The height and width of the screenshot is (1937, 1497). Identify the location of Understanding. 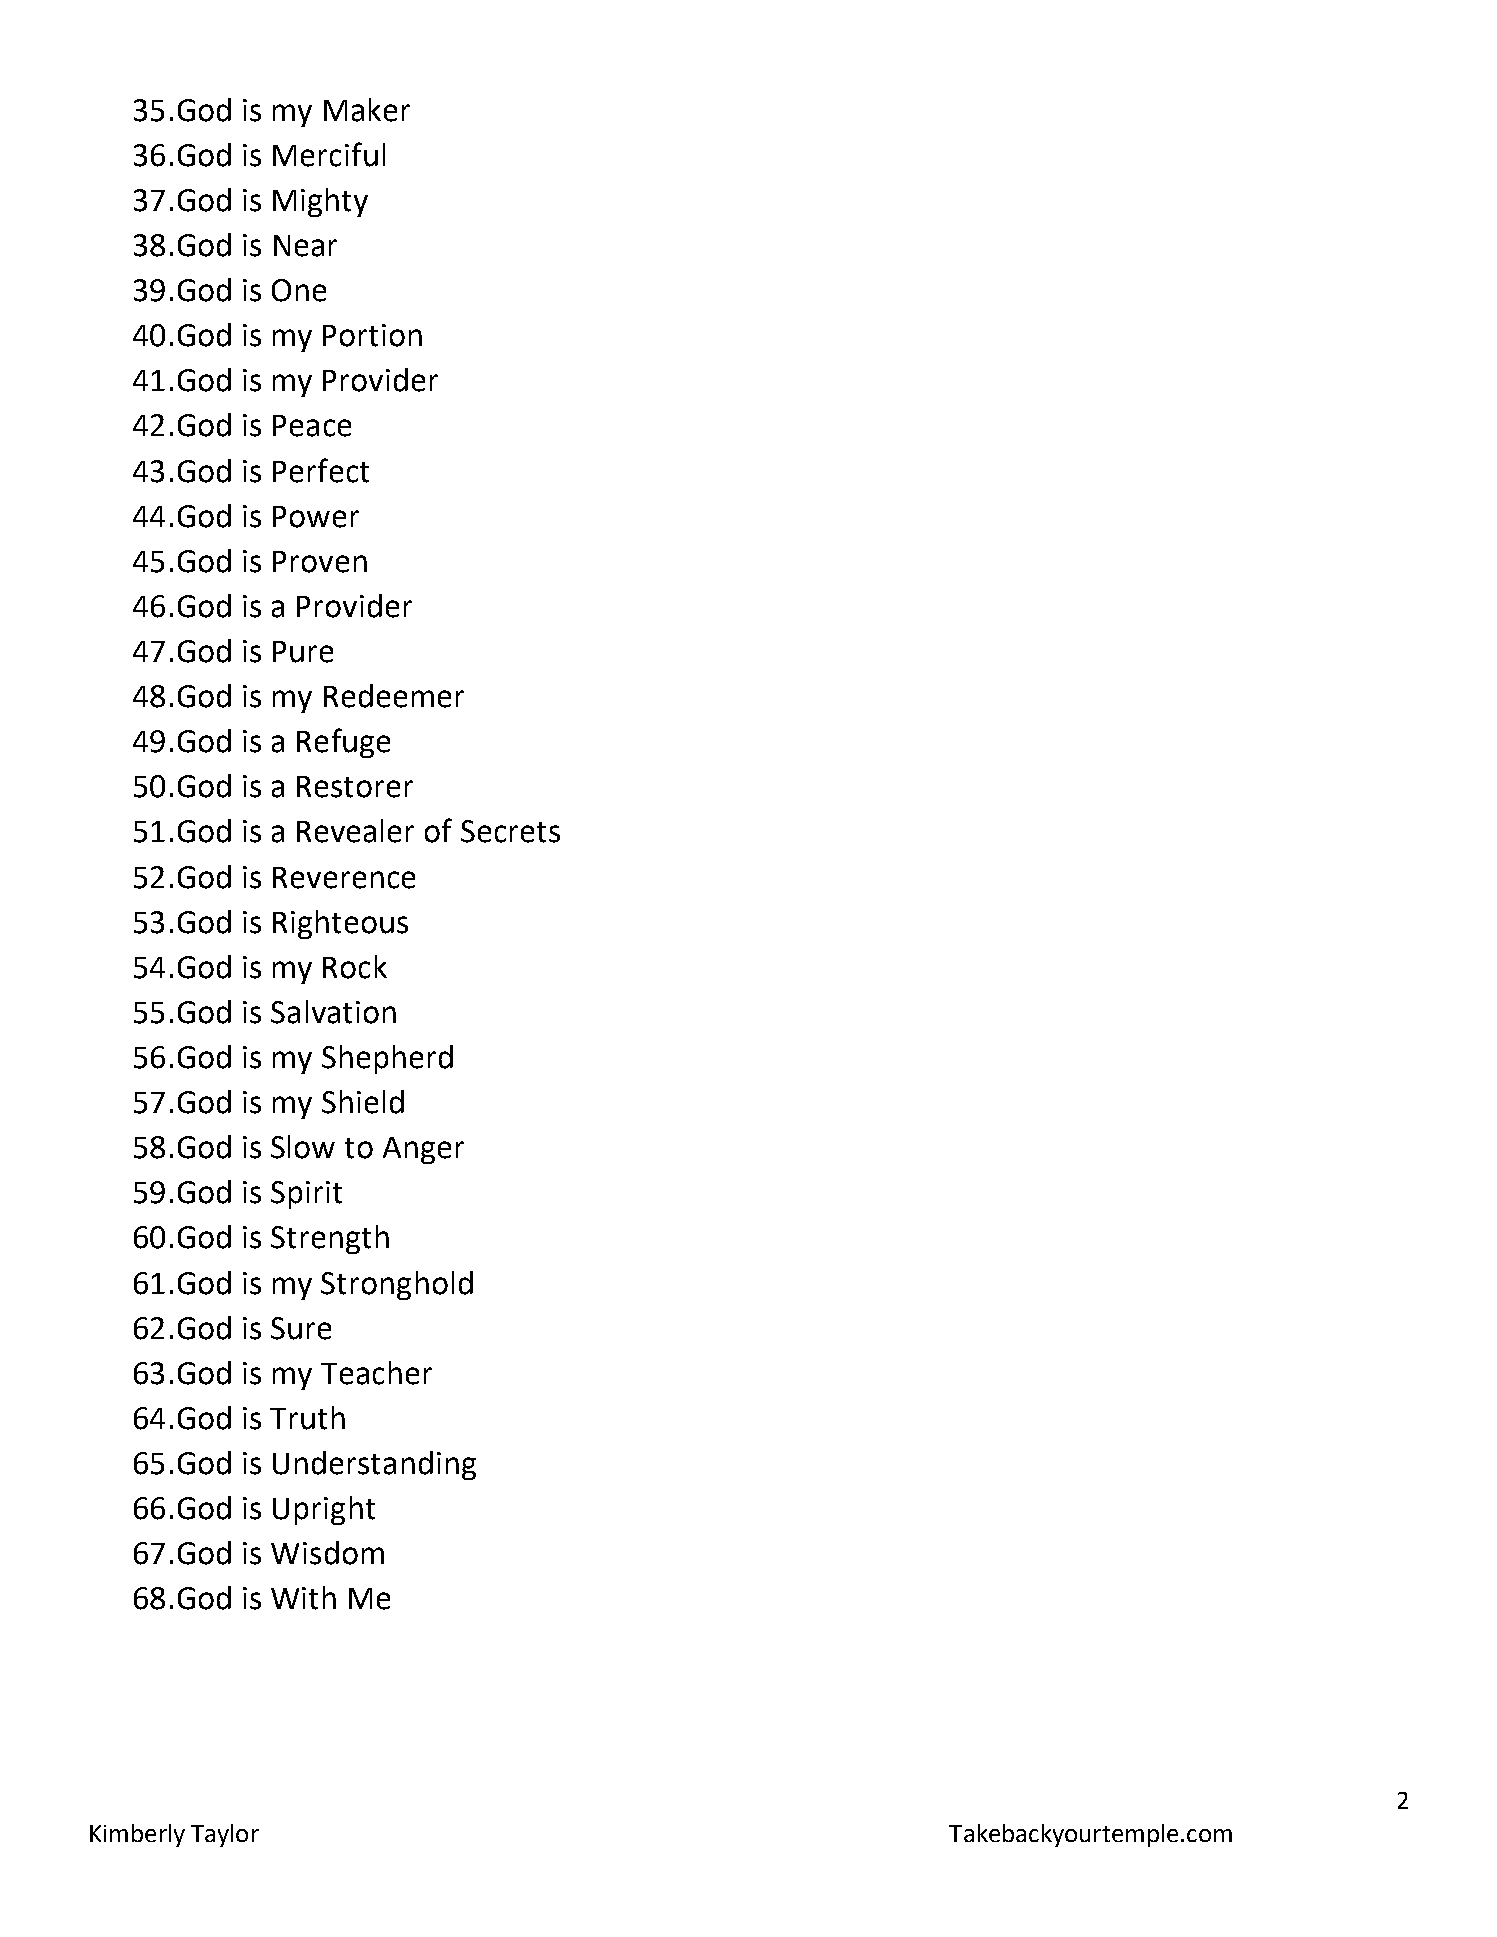
(374, 1465).
